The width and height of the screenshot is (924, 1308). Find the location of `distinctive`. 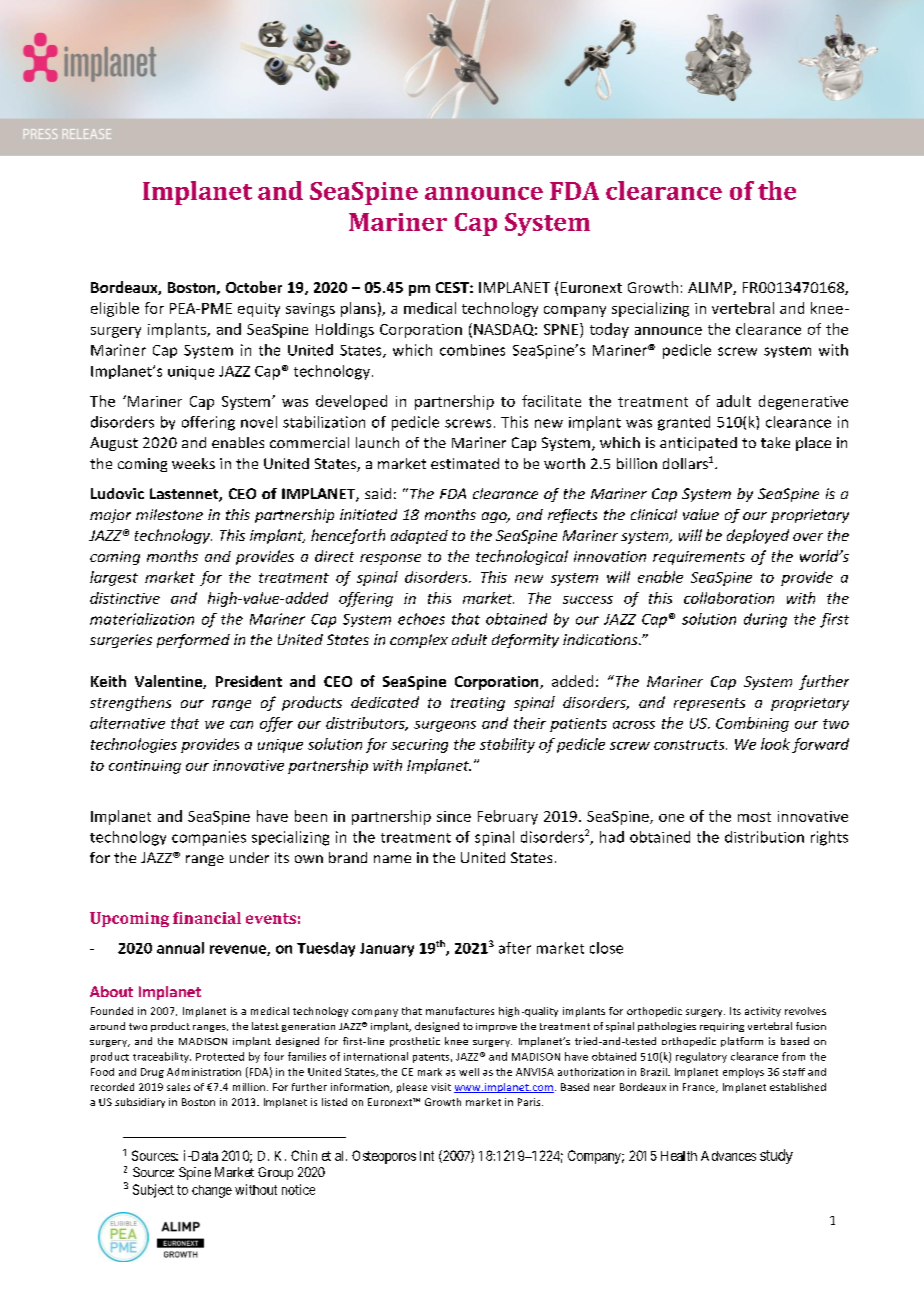

distinctive is located at coordinates (125, 598).
